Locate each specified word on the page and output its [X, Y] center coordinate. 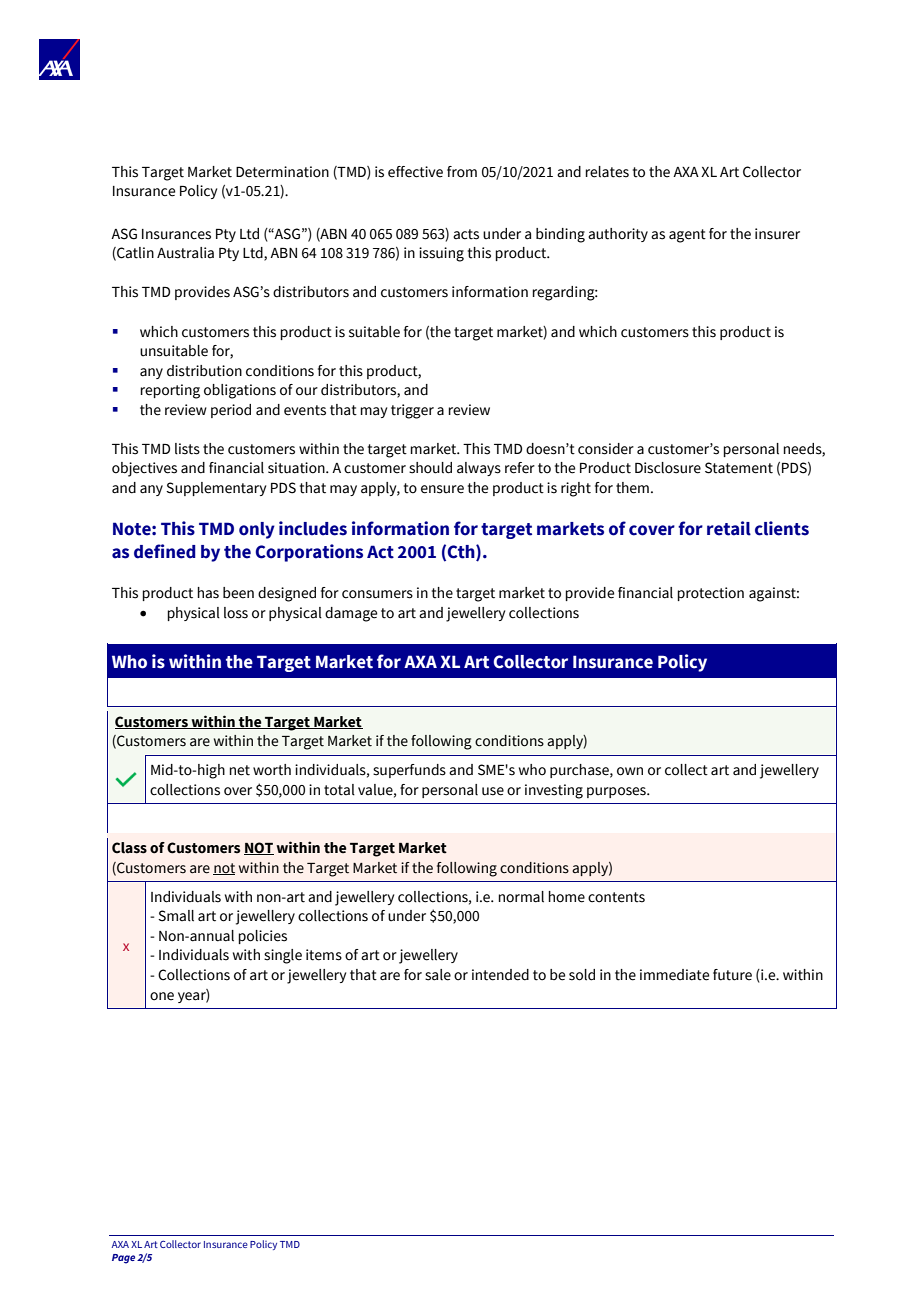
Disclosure [668, 468]
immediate [674, 975]
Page [123, 1259]
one [162, 996]
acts [466, 234]
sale [438, 975]
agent [687, 236]
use [493, 791]
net [239, 770]
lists [187, 449]
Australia [185, 253]
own [630, 771]
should [430, 468]
